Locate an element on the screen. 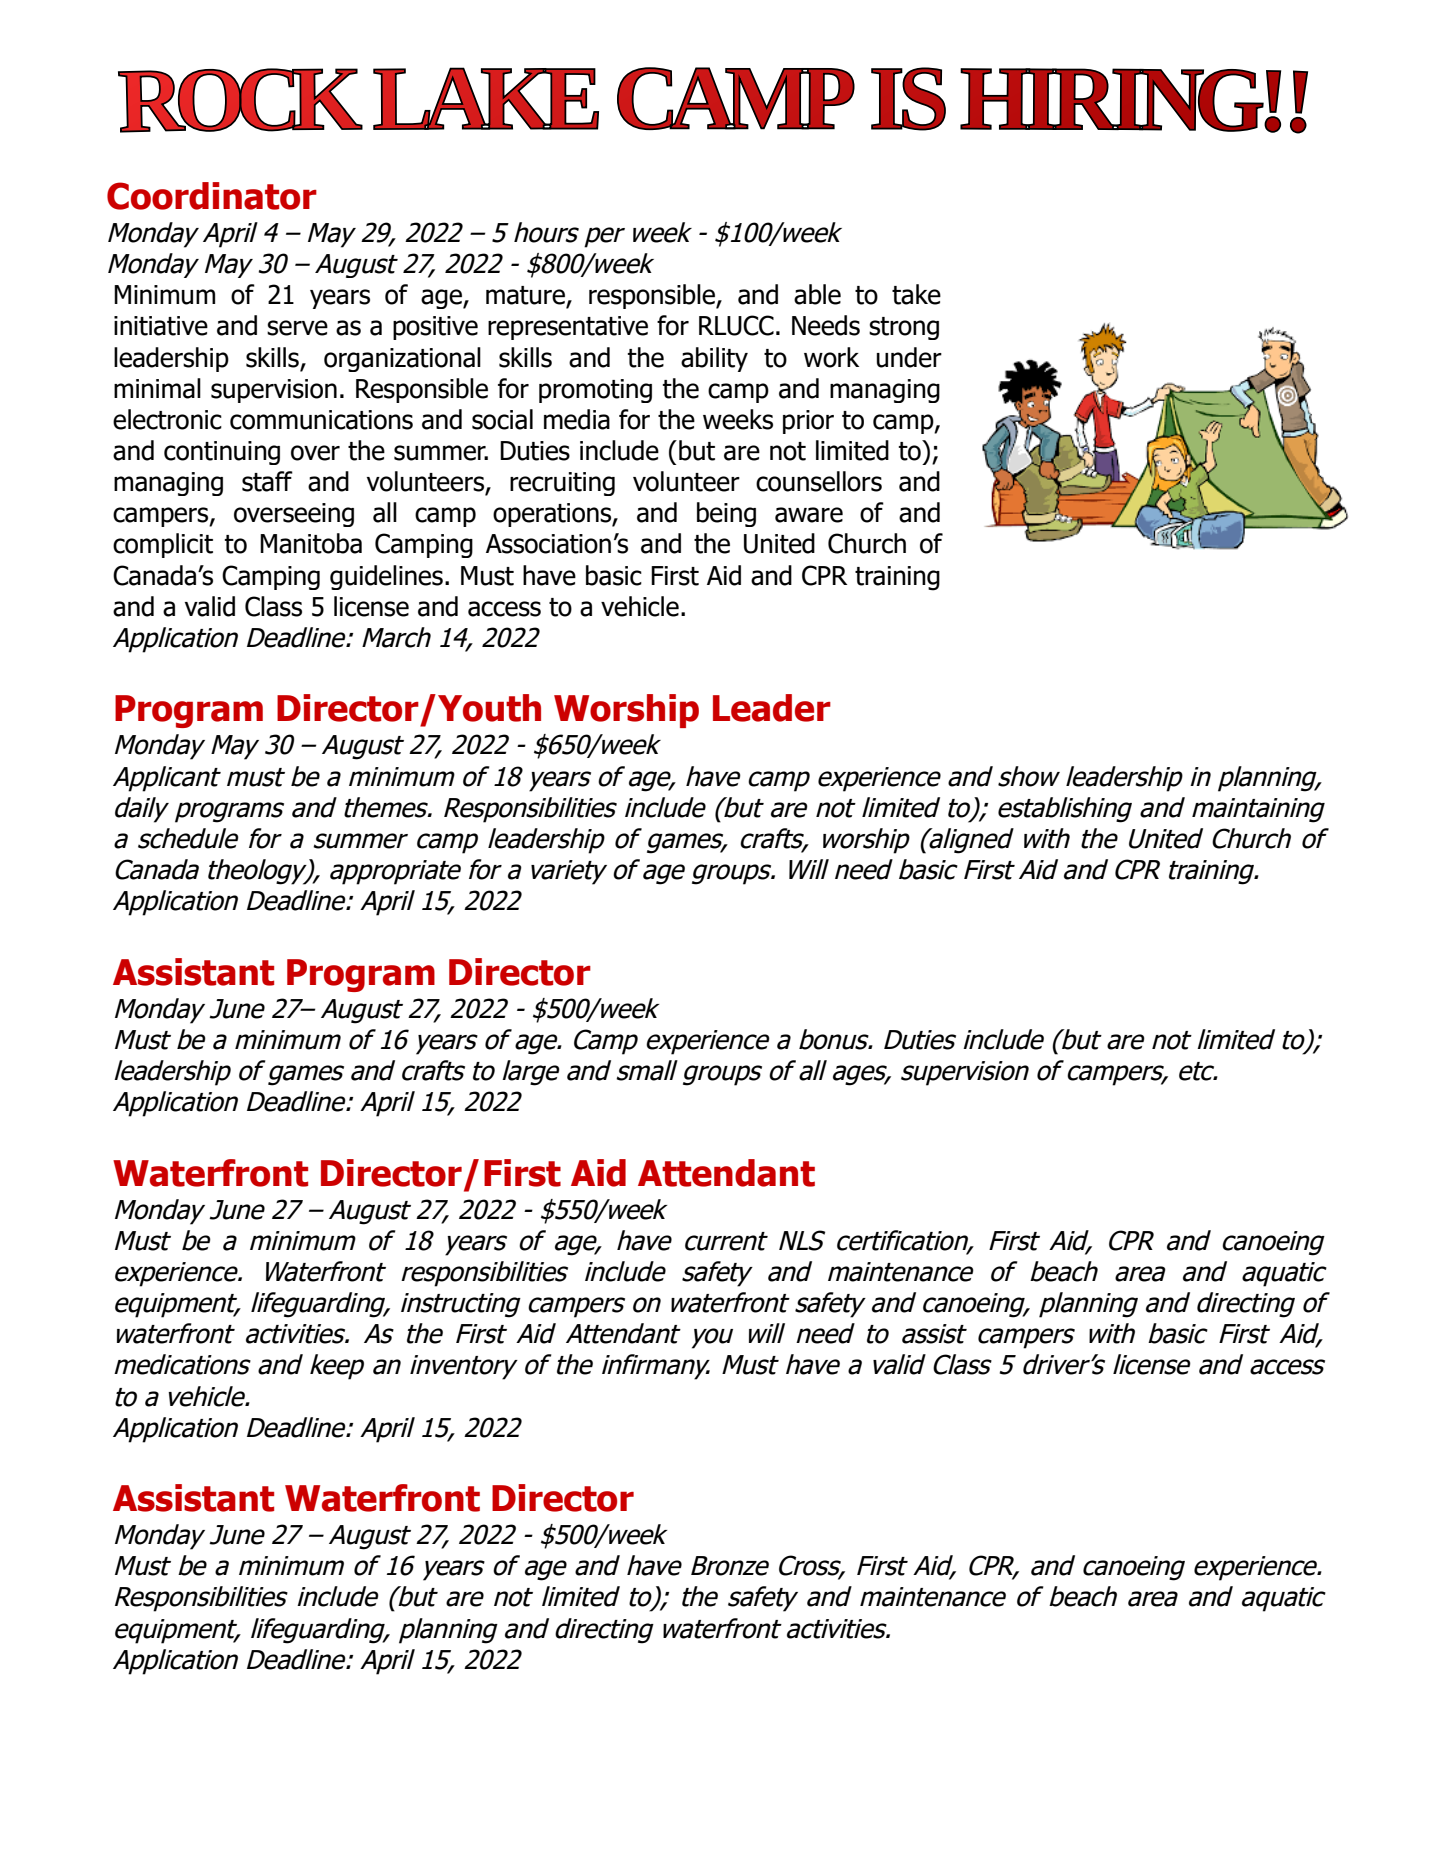  serve is located at coordinates (297, 328).
